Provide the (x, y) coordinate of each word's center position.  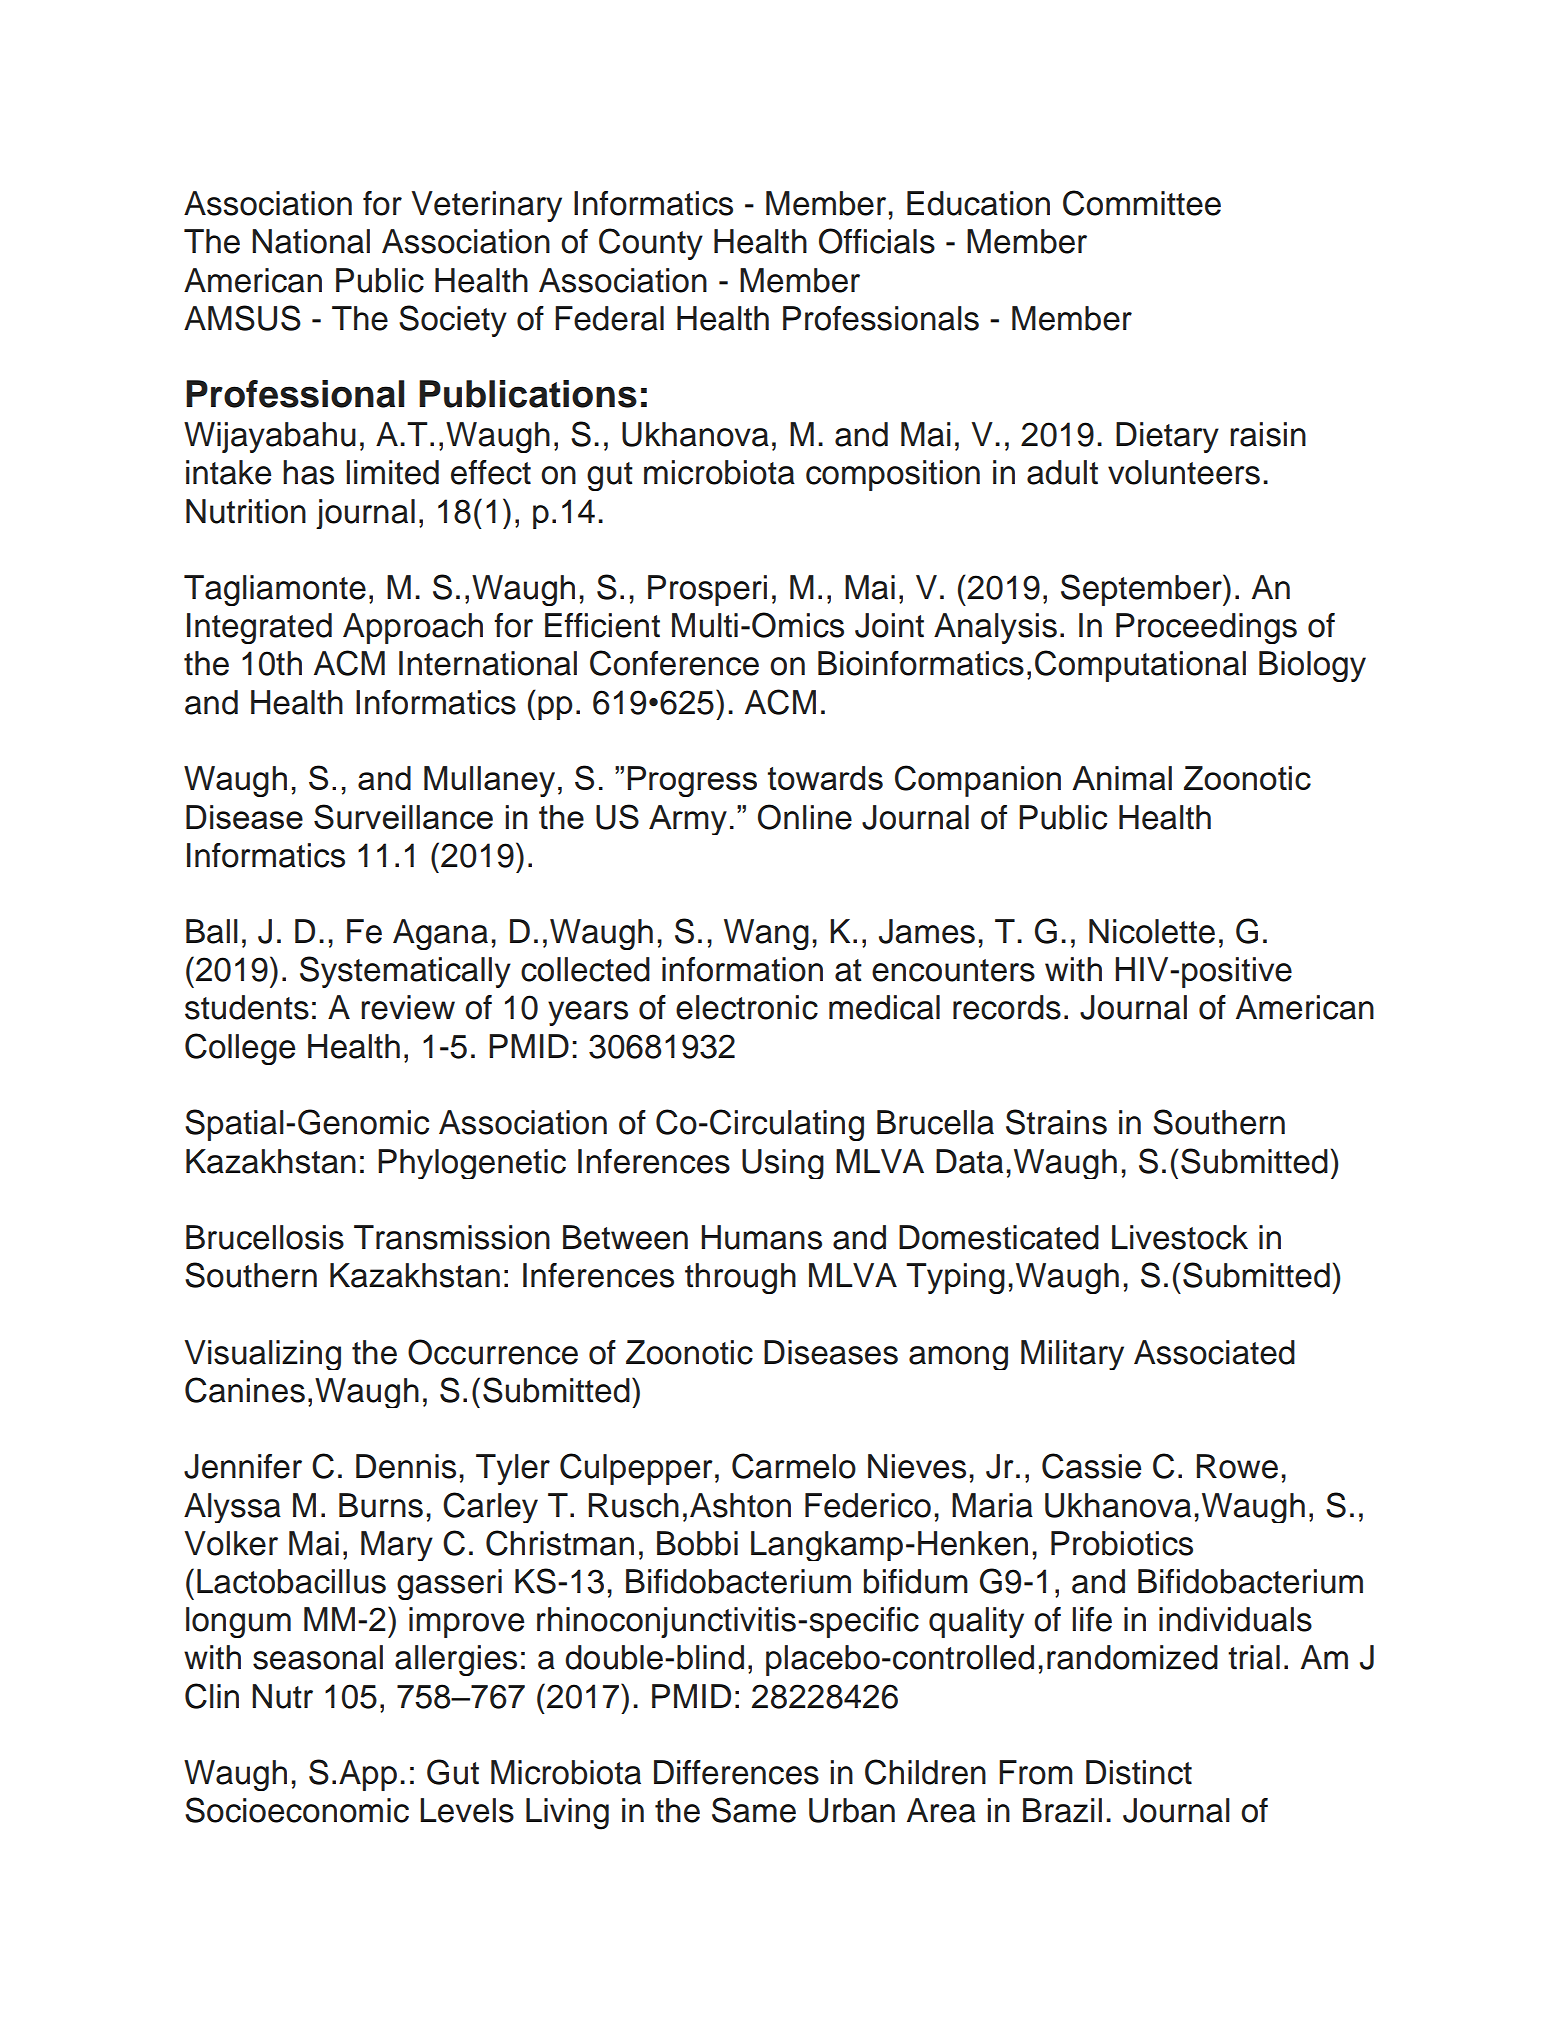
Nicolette (1152, 931)
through (740, 1278)
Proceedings (1206, 628)
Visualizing (262, 1355)
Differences (736, 1772)
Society (453, 321)
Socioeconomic (297, 1810)
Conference (674, 663)
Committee (1142, 203)
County (651, 244)
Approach (413, 628)
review (408, 1007)
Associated (1214, 1352)
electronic (747, 1007)
